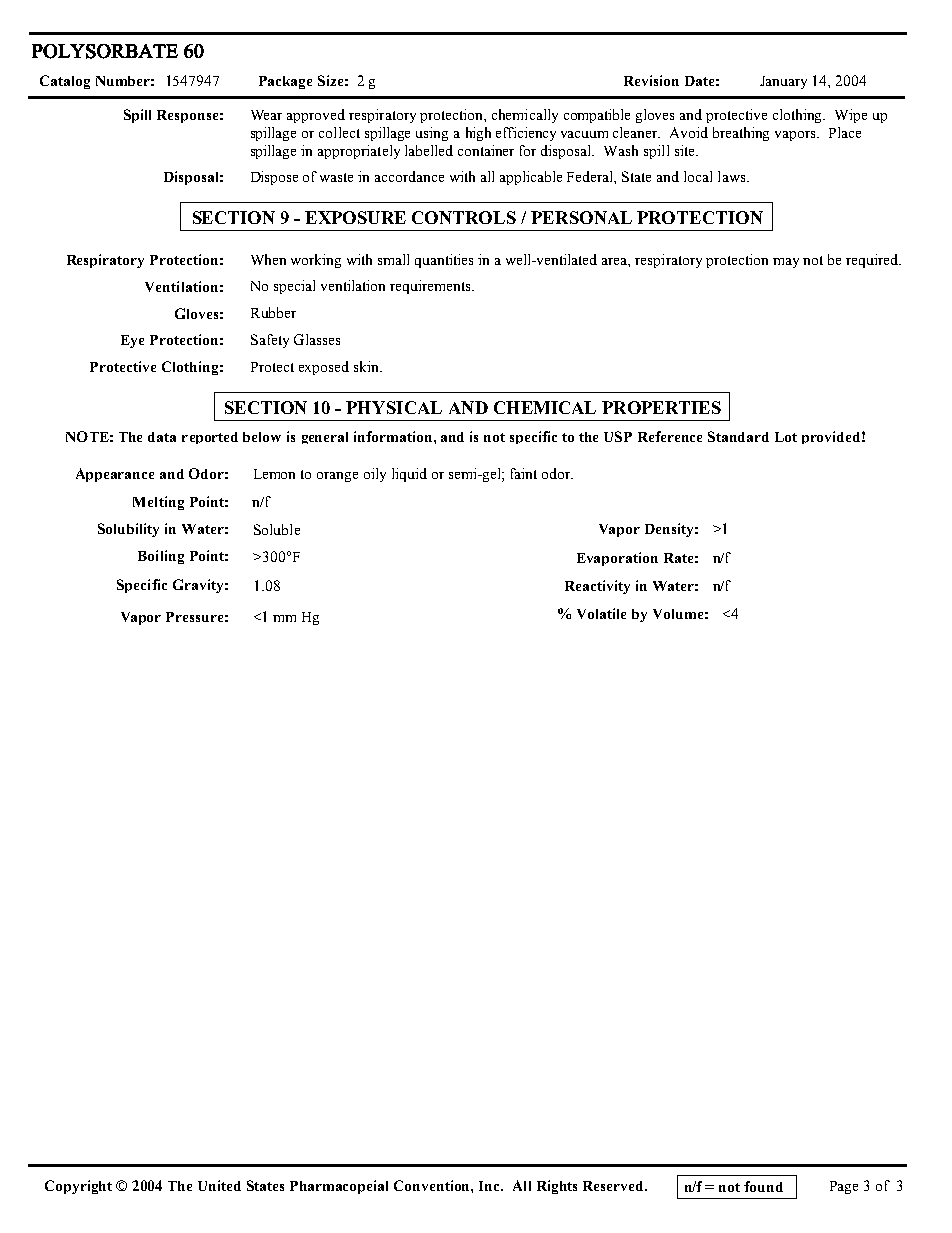  Describe the element at coordinates (763, 1186) in the document. I see `found` at that location.
